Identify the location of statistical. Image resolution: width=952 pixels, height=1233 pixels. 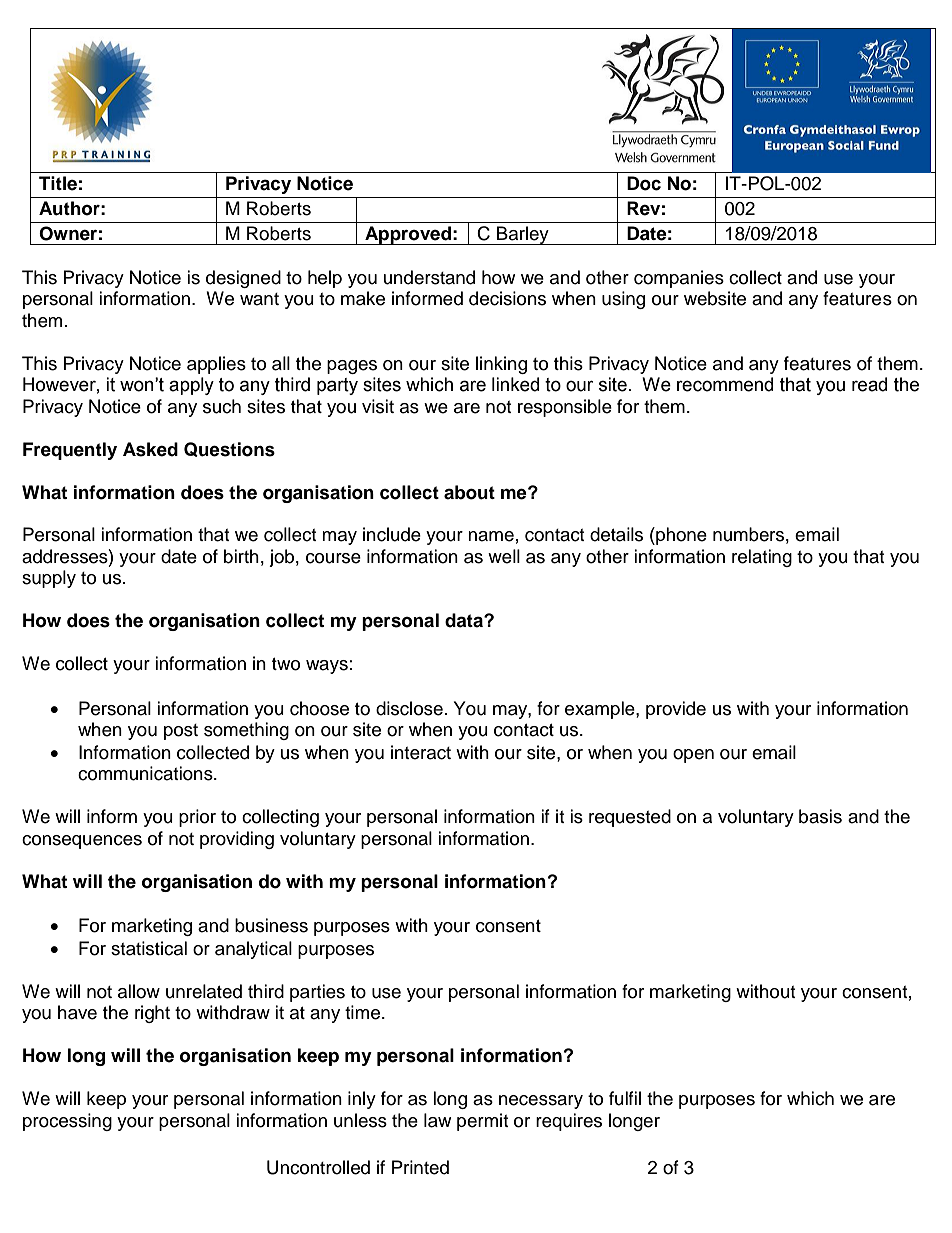
(149, 948).
